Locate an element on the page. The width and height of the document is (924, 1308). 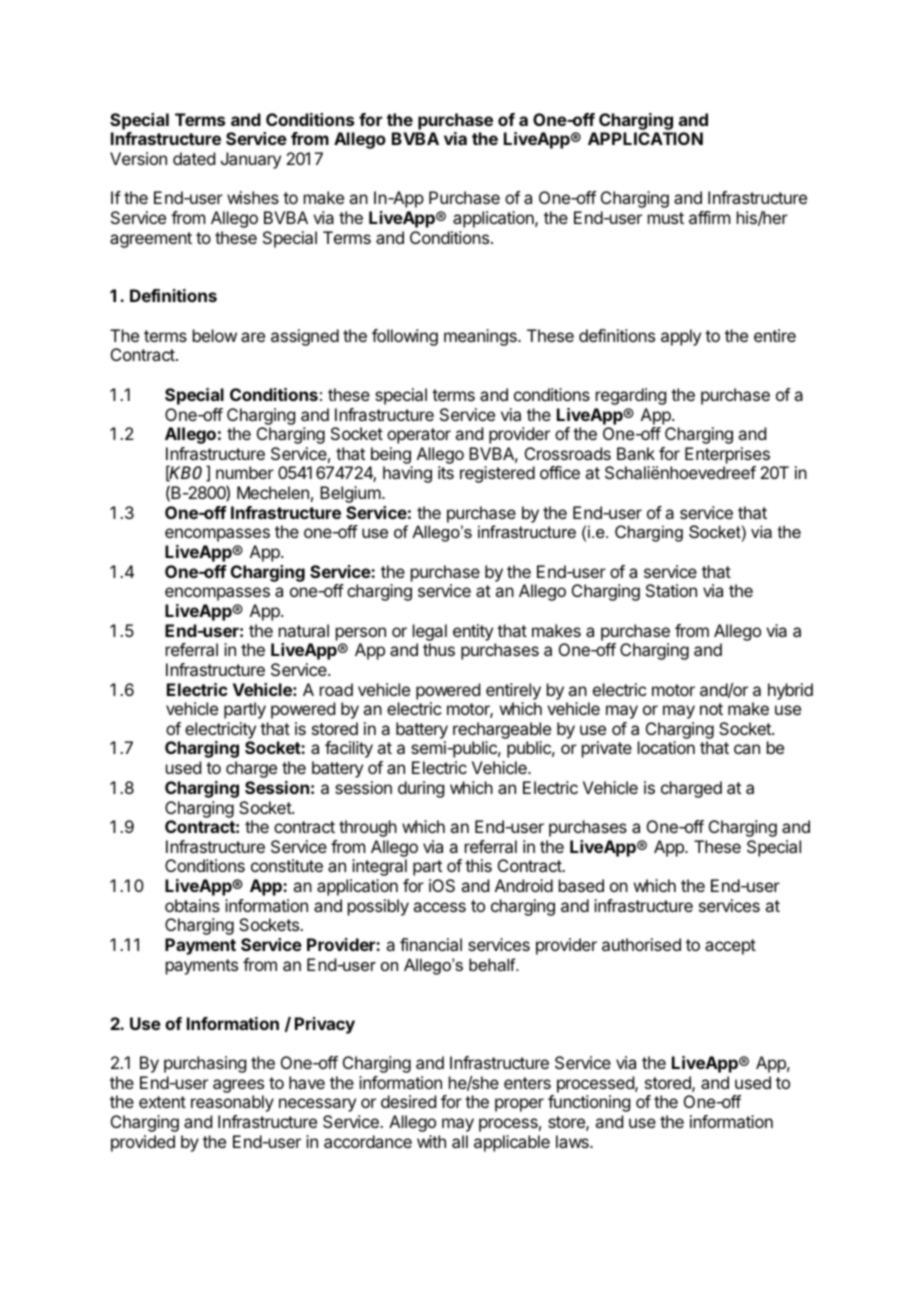
during is located at coordinates (421, 789).
